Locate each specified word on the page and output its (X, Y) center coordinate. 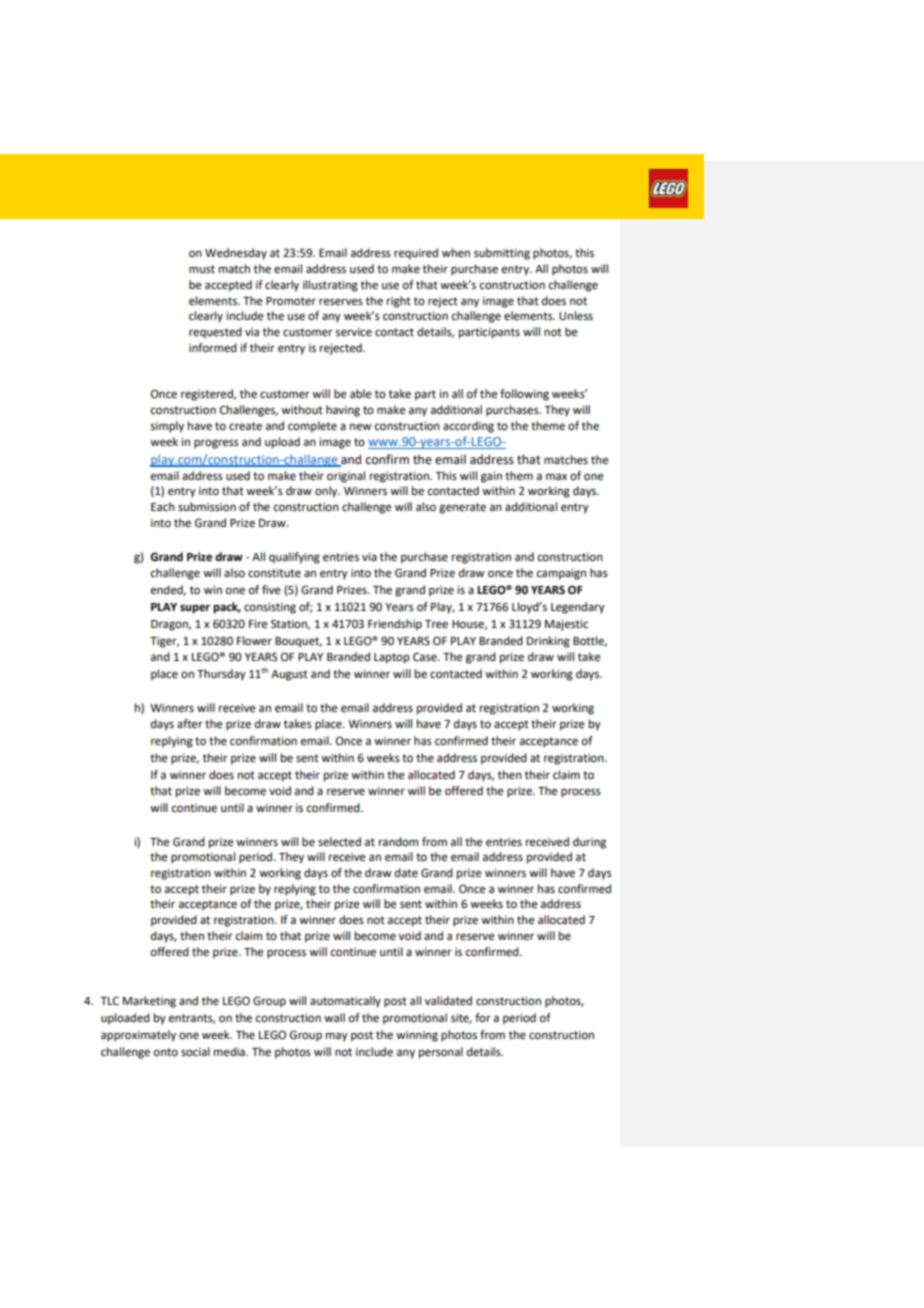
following (524, 395)
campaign (561, 574)
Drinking (548, 642)
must (202, 269)
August (289, 675)
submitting (502, 254)
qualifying (294, 558)
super (195, 609)
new (361, 427)
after (190, 724)
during (589, 843)
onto (166, 1052)
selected (339, 842)
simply (167, 427)
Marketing (149, 1002)
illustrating (330, 286)
